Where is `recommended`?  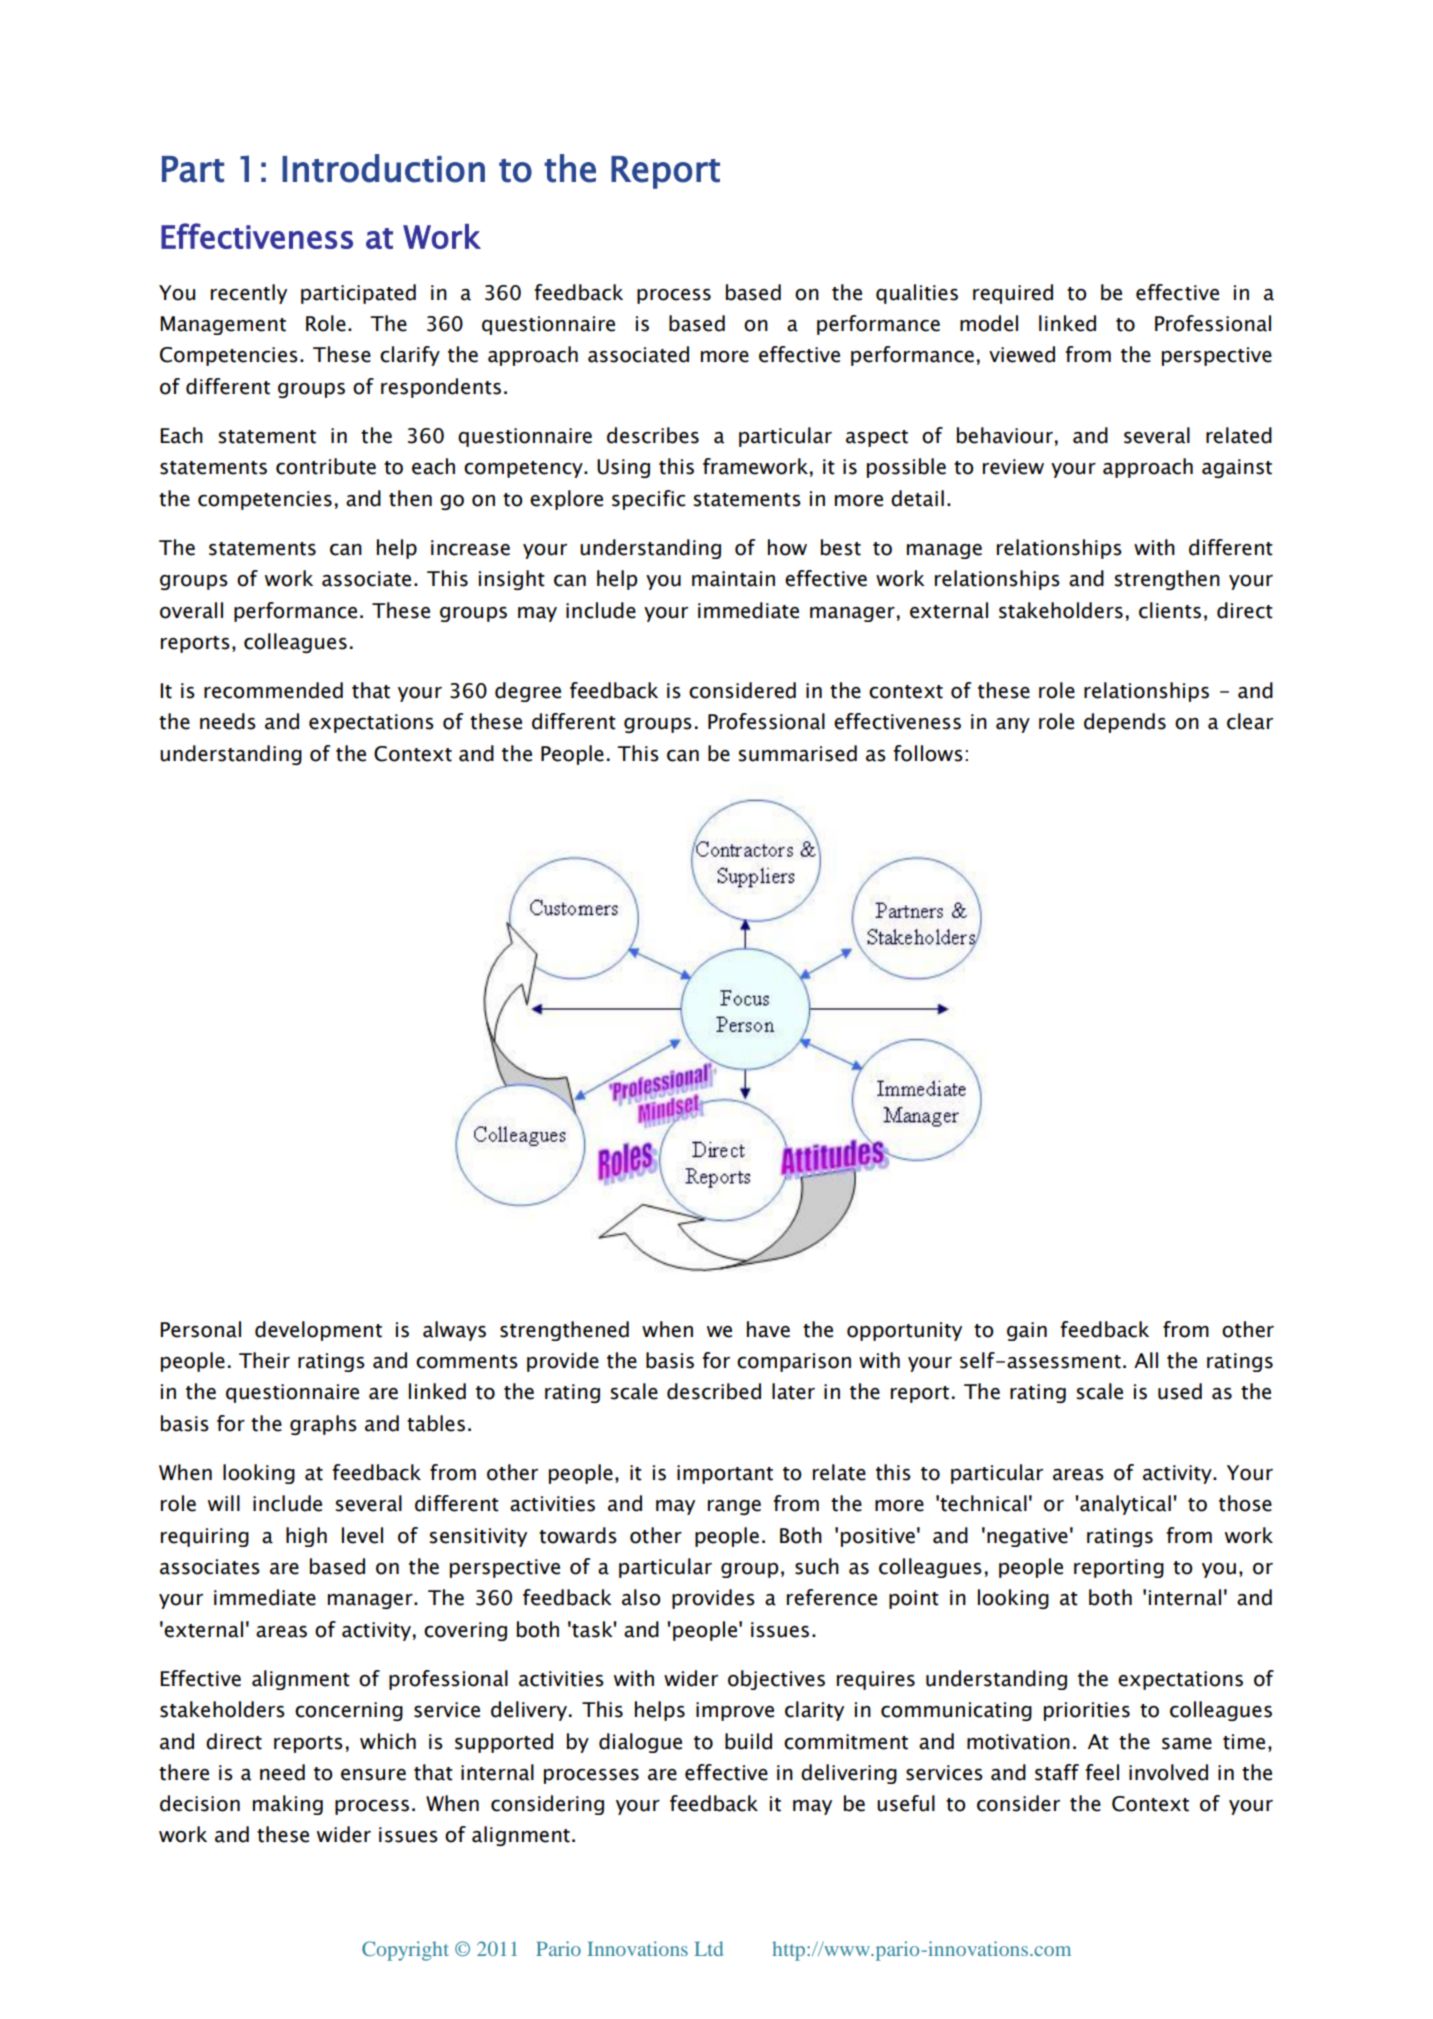 recommended is located at coordinates (273, 690).
